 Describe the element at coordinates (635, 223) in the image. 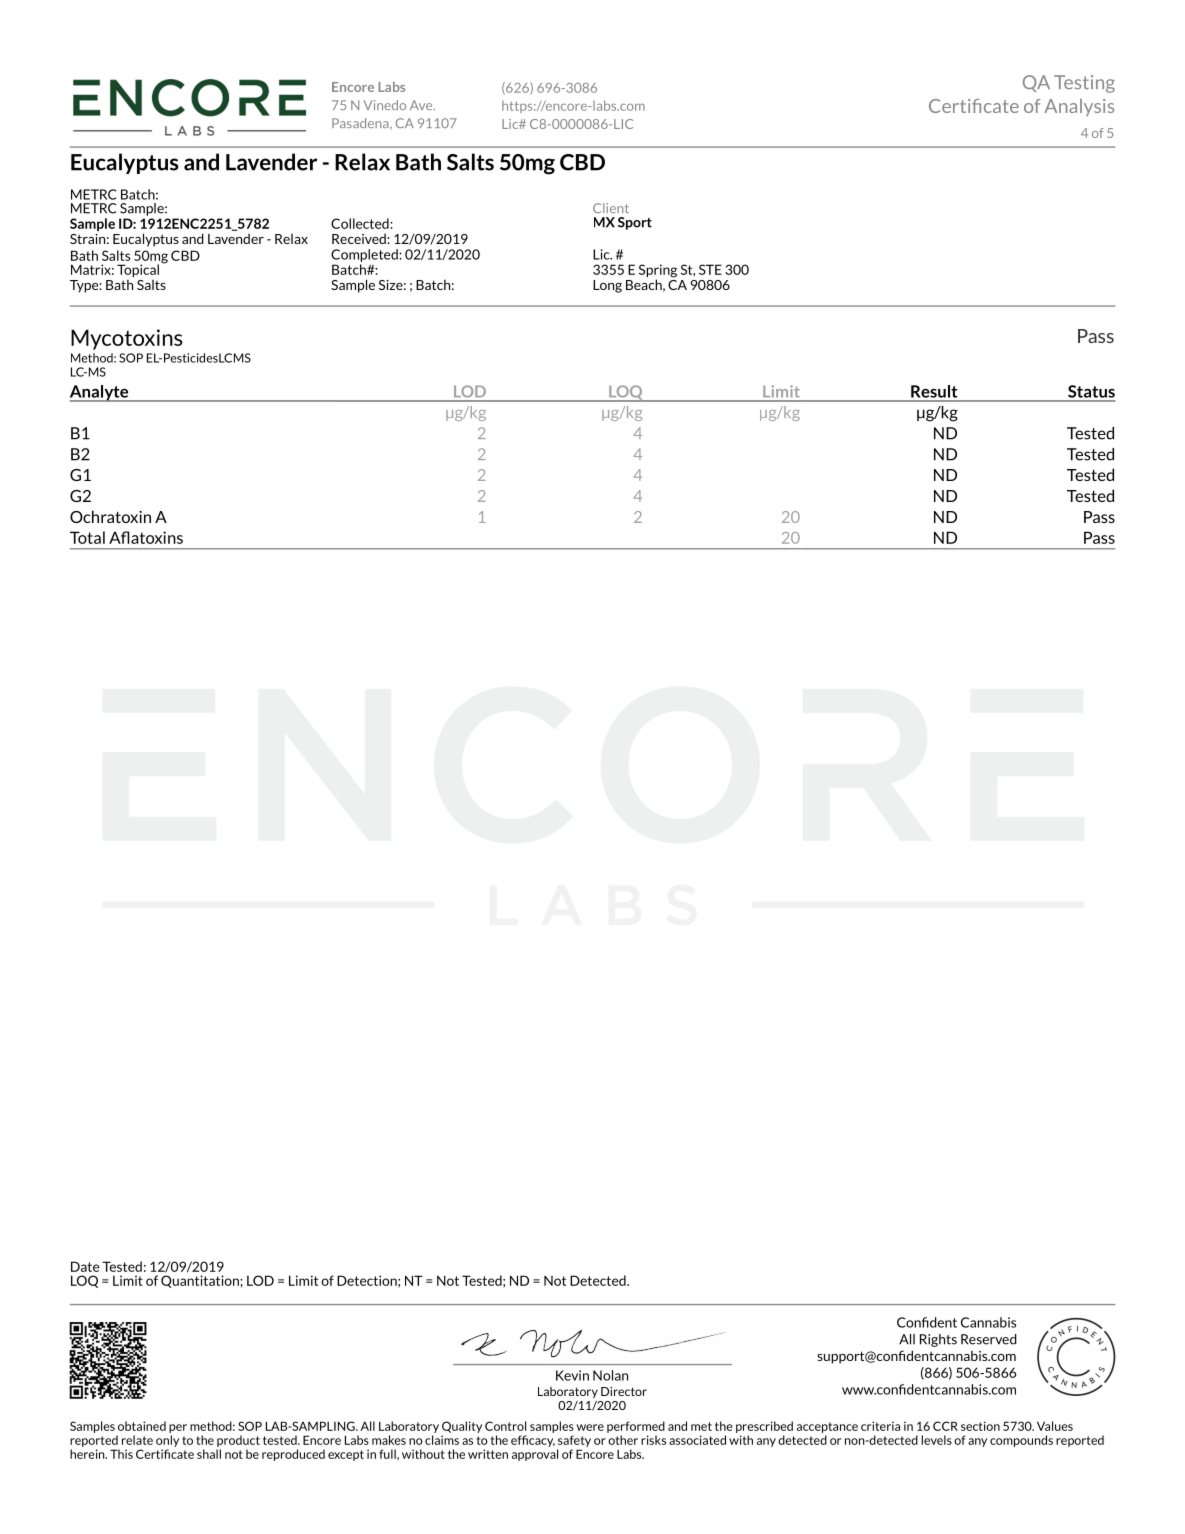

I see `Sport` at that location.
